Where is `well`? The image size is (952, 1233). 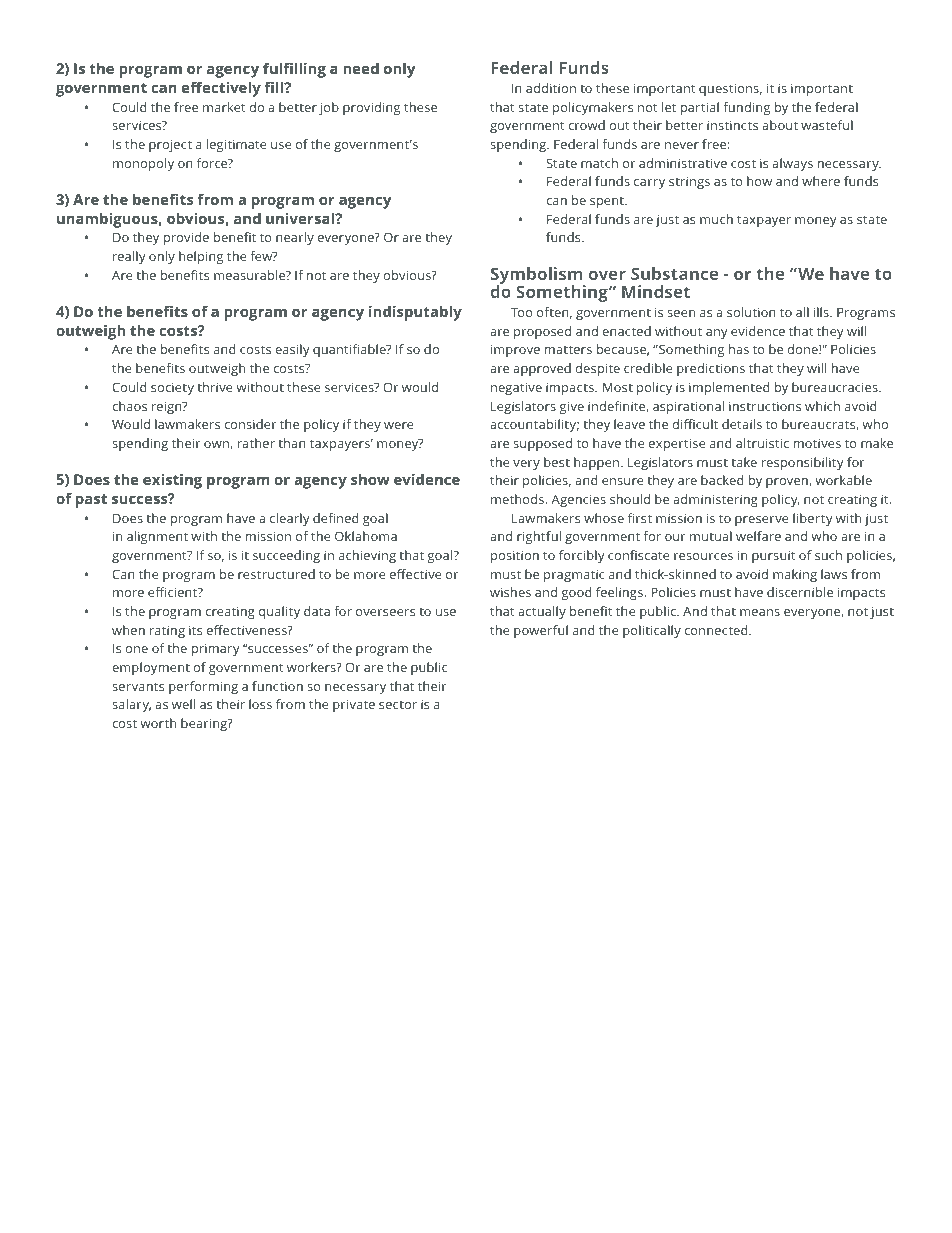
well is located at coordinates (183, 704).
